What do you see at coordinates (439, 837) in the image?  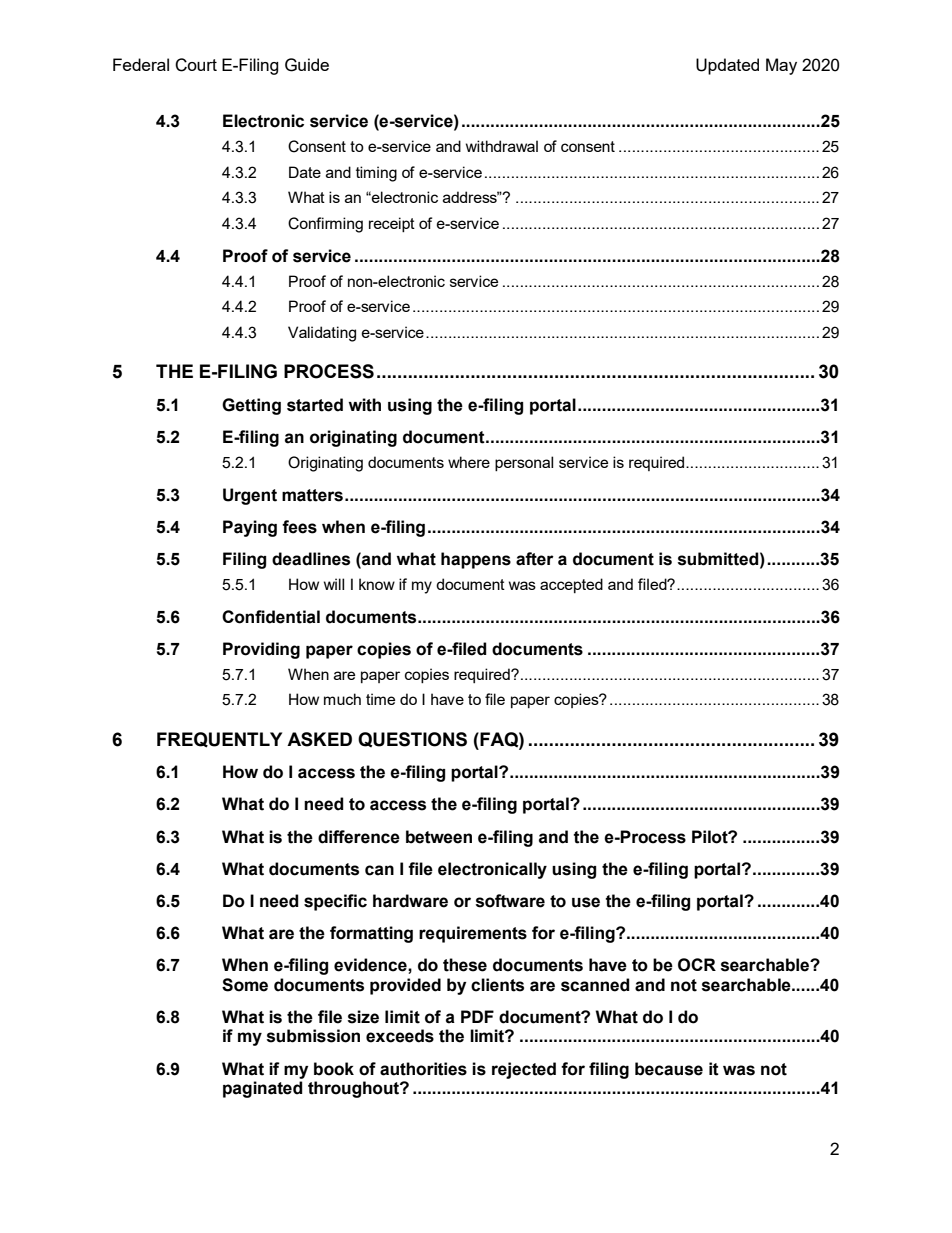 I see `between` at bounding box center [439, 837].
